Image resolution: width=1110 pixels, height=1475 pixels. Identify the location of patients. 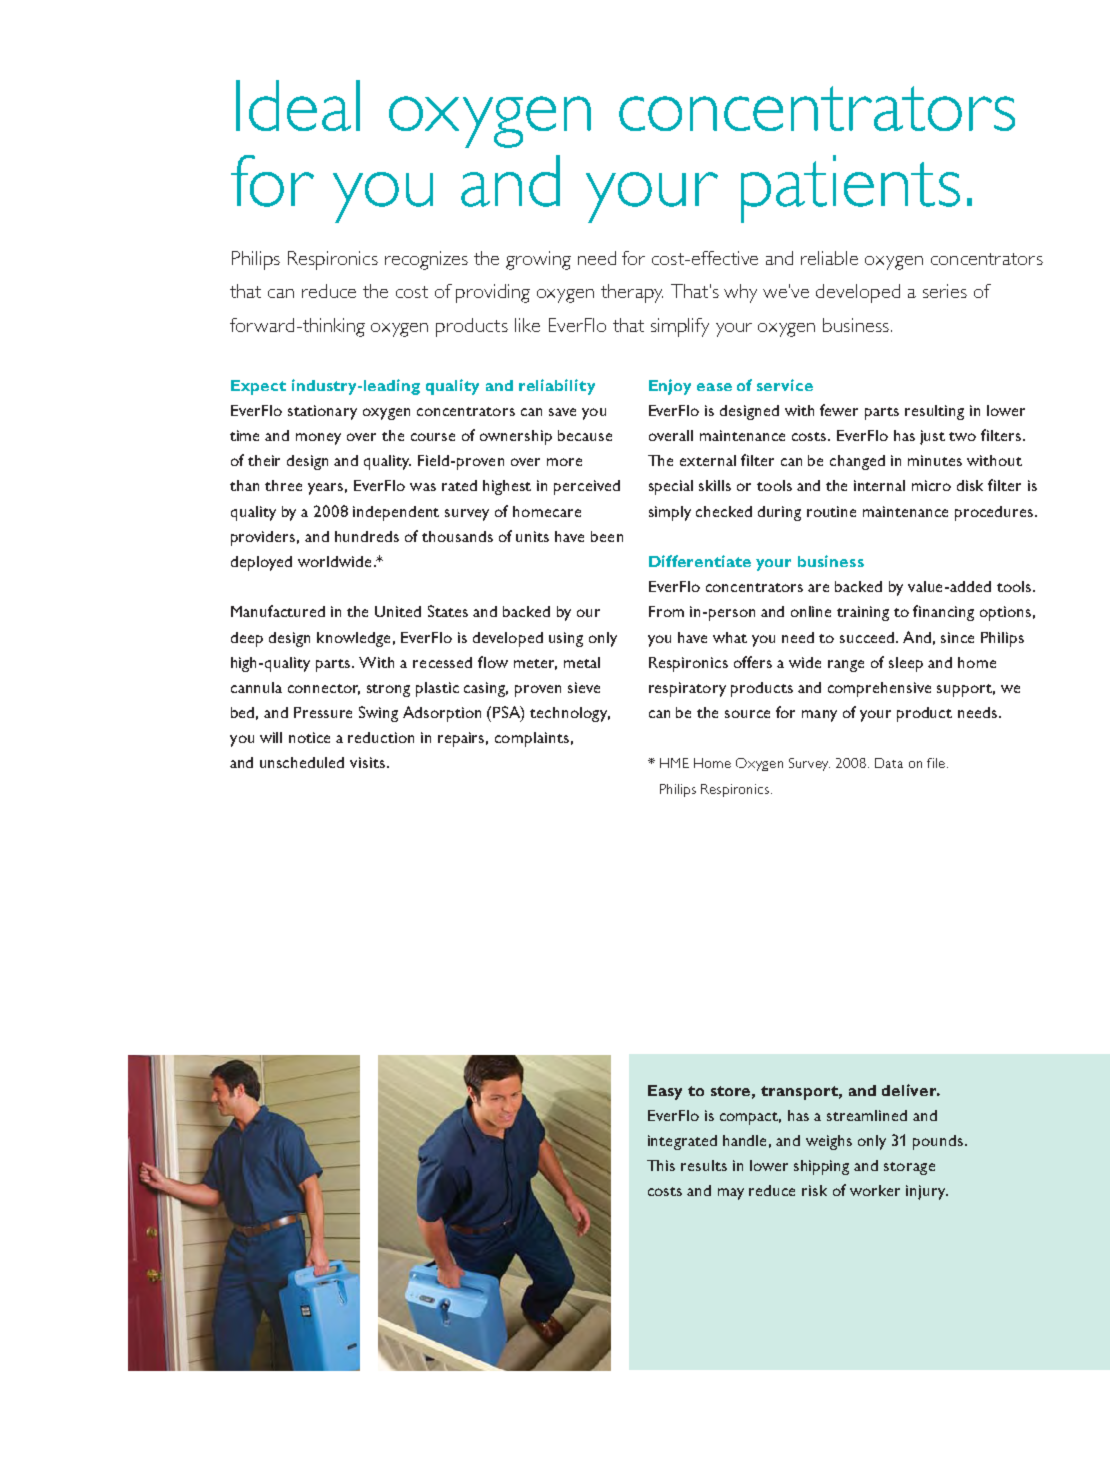
(850, 189).
